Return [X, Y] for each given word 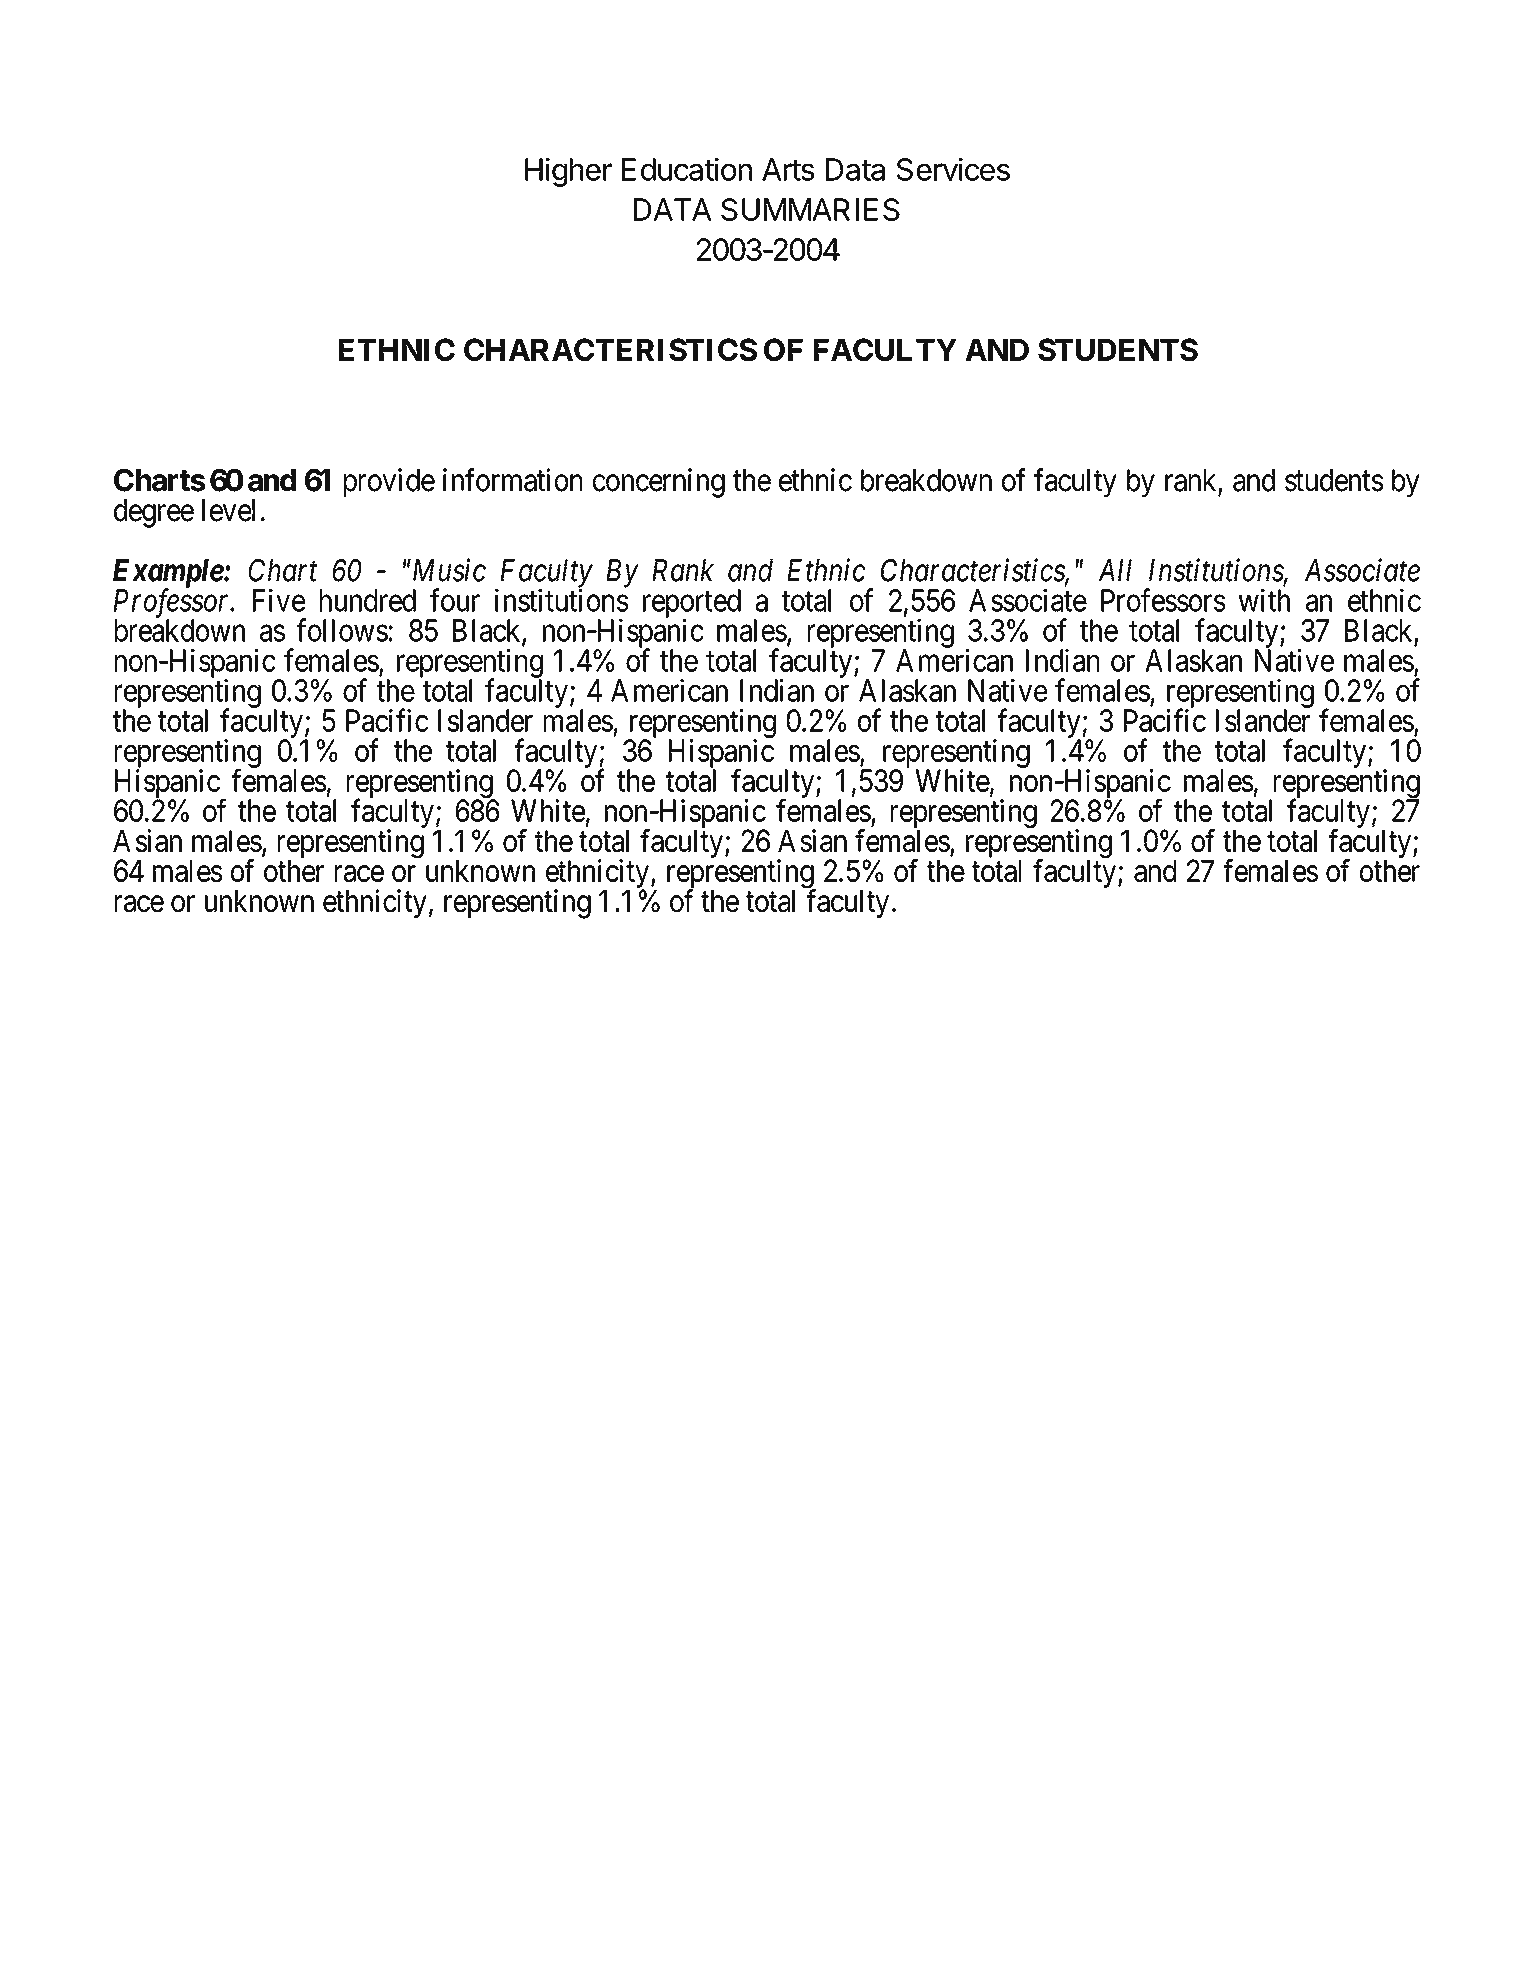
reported [692, 604]
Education [687, 169]
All [1115, 570]
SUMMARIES [810, 209]
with [1264, 600]
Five [279, 600]
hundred [368, 600]
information [512, 480]
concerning [659, 483]
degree [154, 513]
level [228, 510]
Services [953, 169]
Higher [568, 172]
